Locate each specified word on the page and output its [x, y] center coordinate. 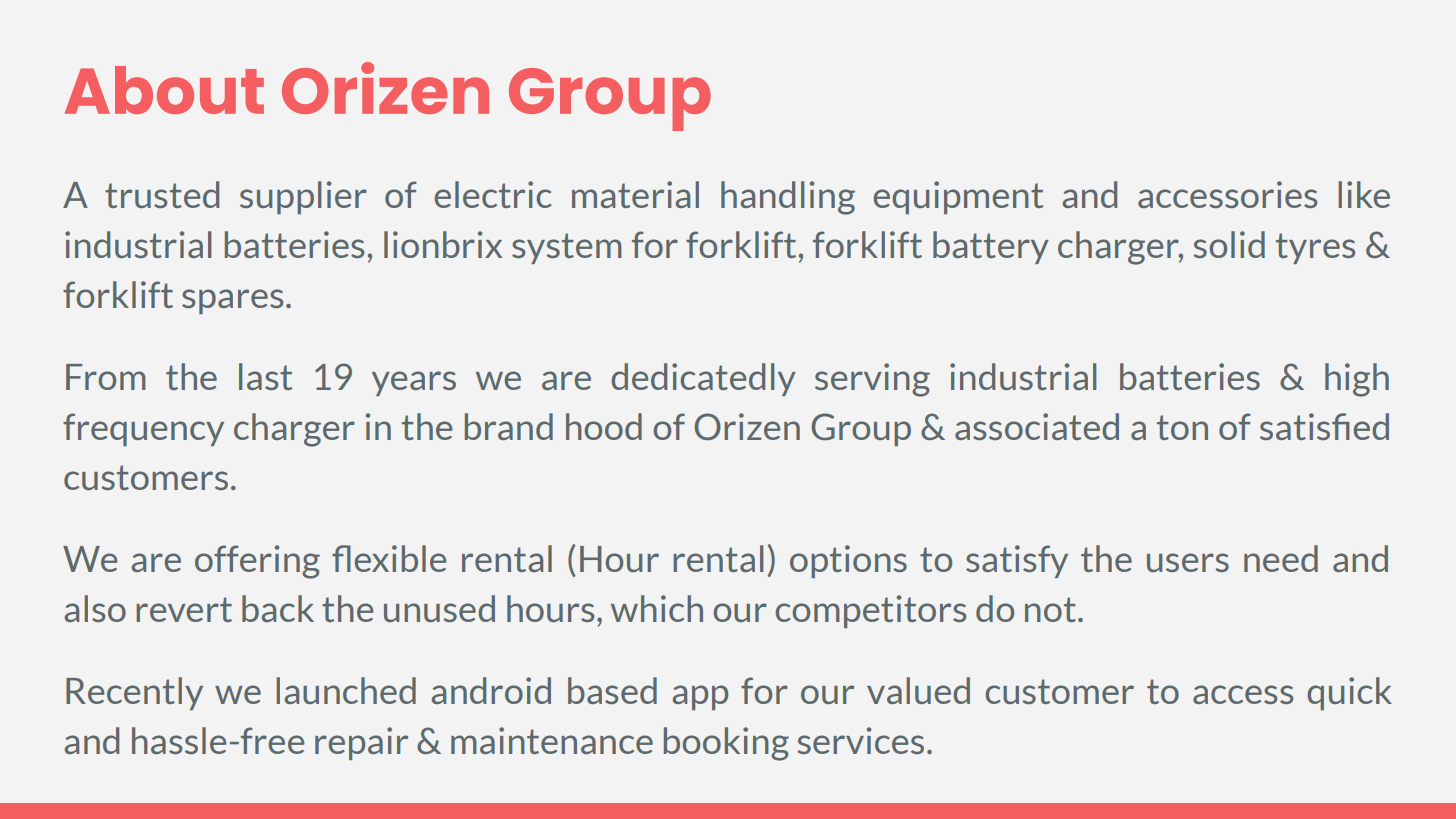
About [164, 90]
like [1364, 194]
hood [604, 426]
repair [361, 743]
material [635, 194]
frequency [143, 429]
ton [1182, 427]
